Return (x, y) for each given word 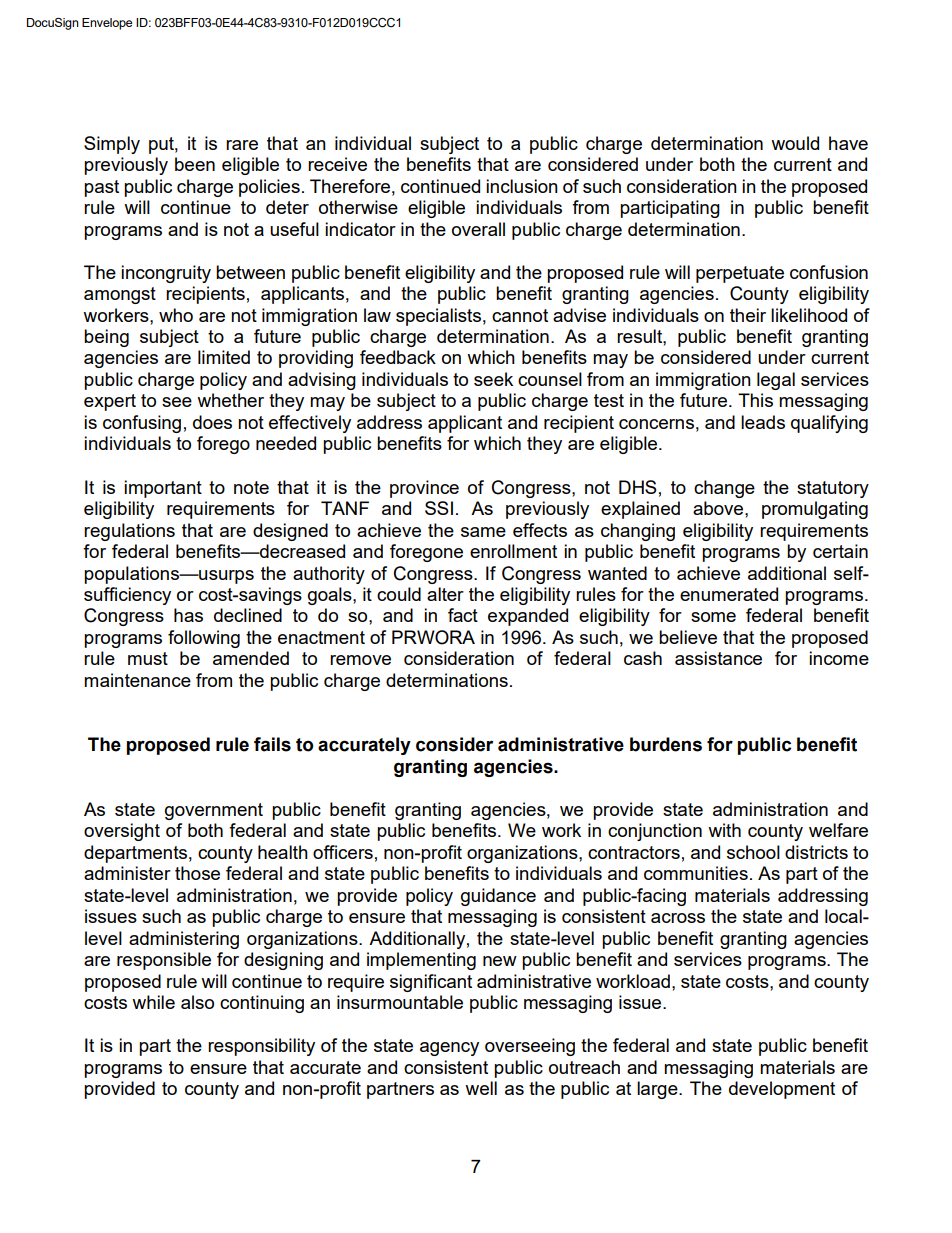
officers (343, 852)
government (214, 811)
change (724, 489)
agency (449, 1049)
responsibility (261, 1047)
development (782, 1090)
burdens (666, 744)
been (195, 164)
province (424, 489)
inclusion (522, 186)
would (795, 143)
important (163, 489)
